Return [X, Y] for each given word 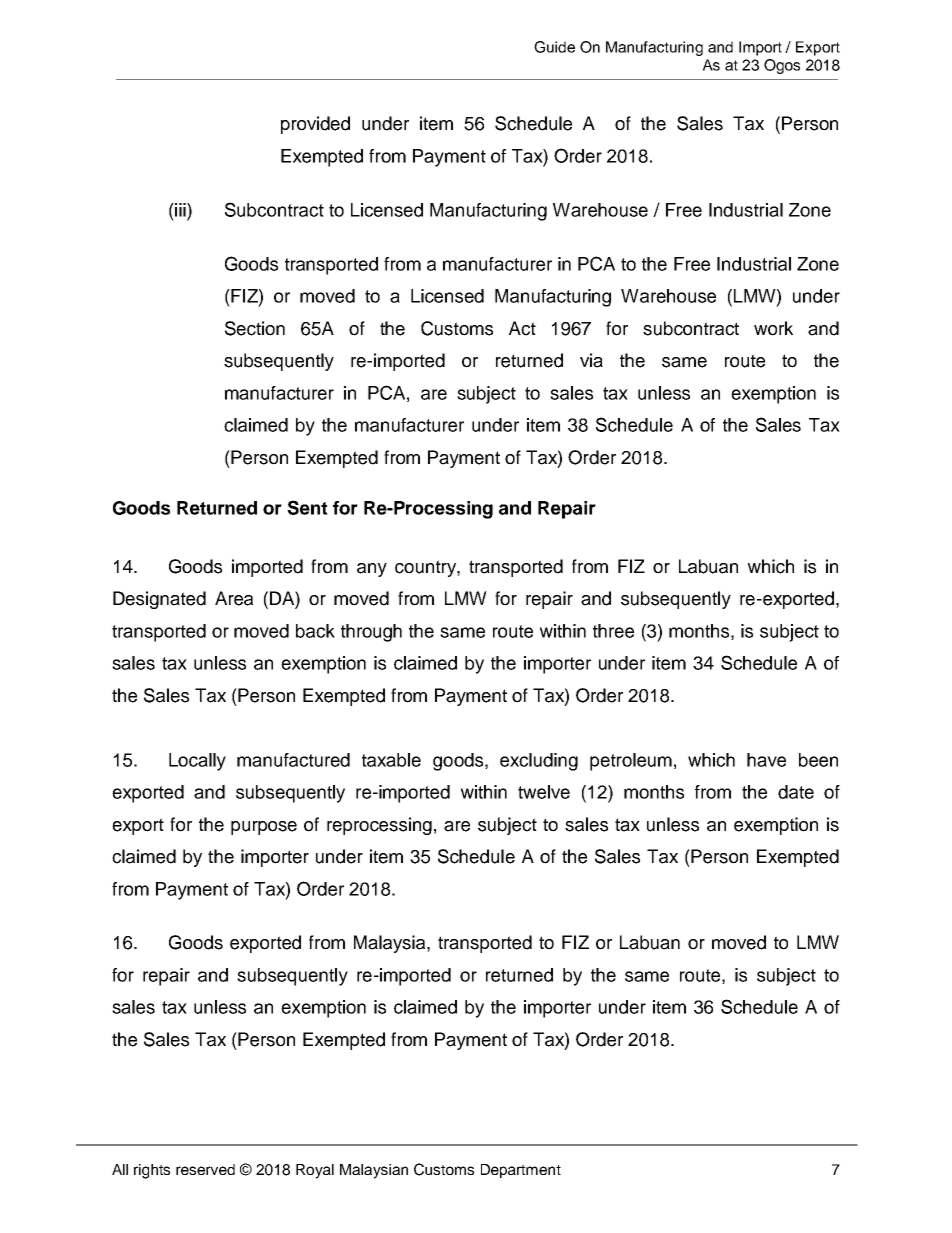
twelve [544, 792]
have [766, 760]
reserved [205, 1169]
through [371, 633]
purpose [264, 828]
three [613, 631]
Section [255, 328]
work [773, 328]
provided [315, 125]
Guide [554, 47]
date [796, 792]
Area [234, 598]
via [591, 360]
